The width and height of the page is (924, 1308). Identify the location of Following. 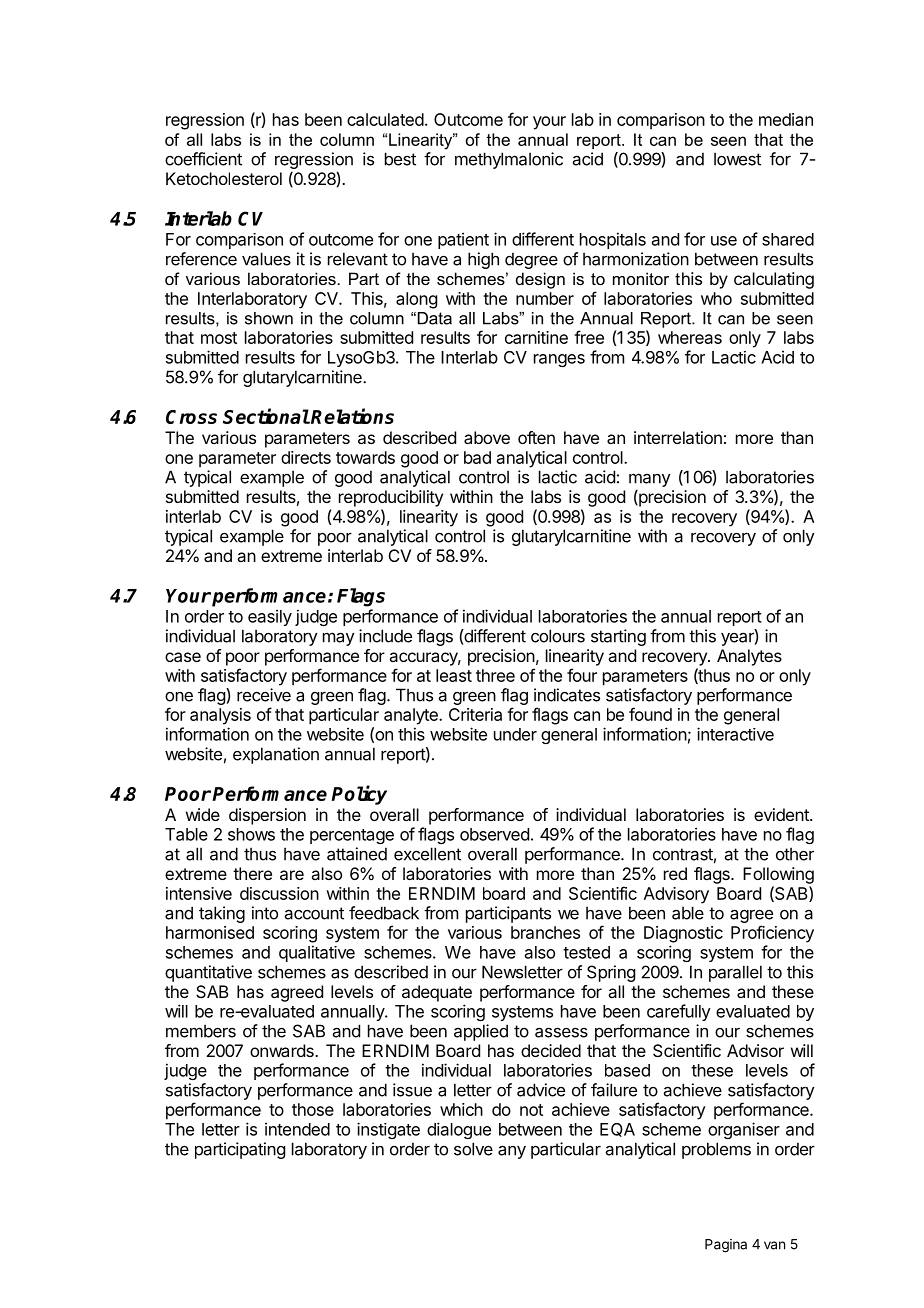
(778, 875).
